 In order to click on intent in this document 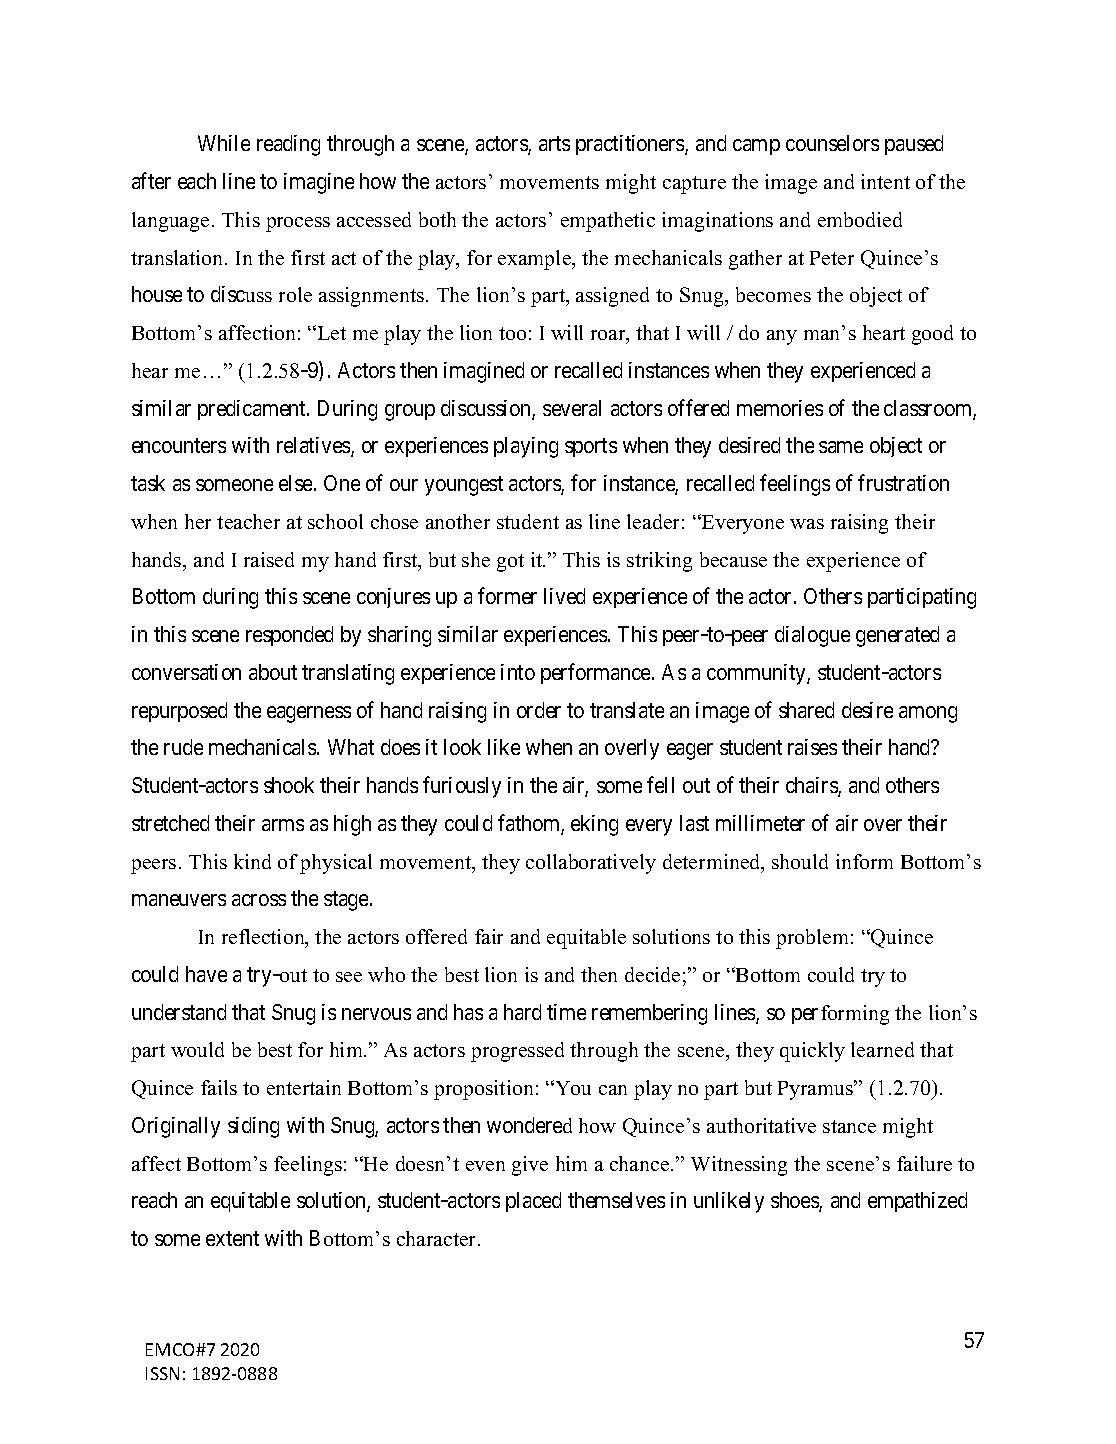, I will do `click(885, 181)`.
